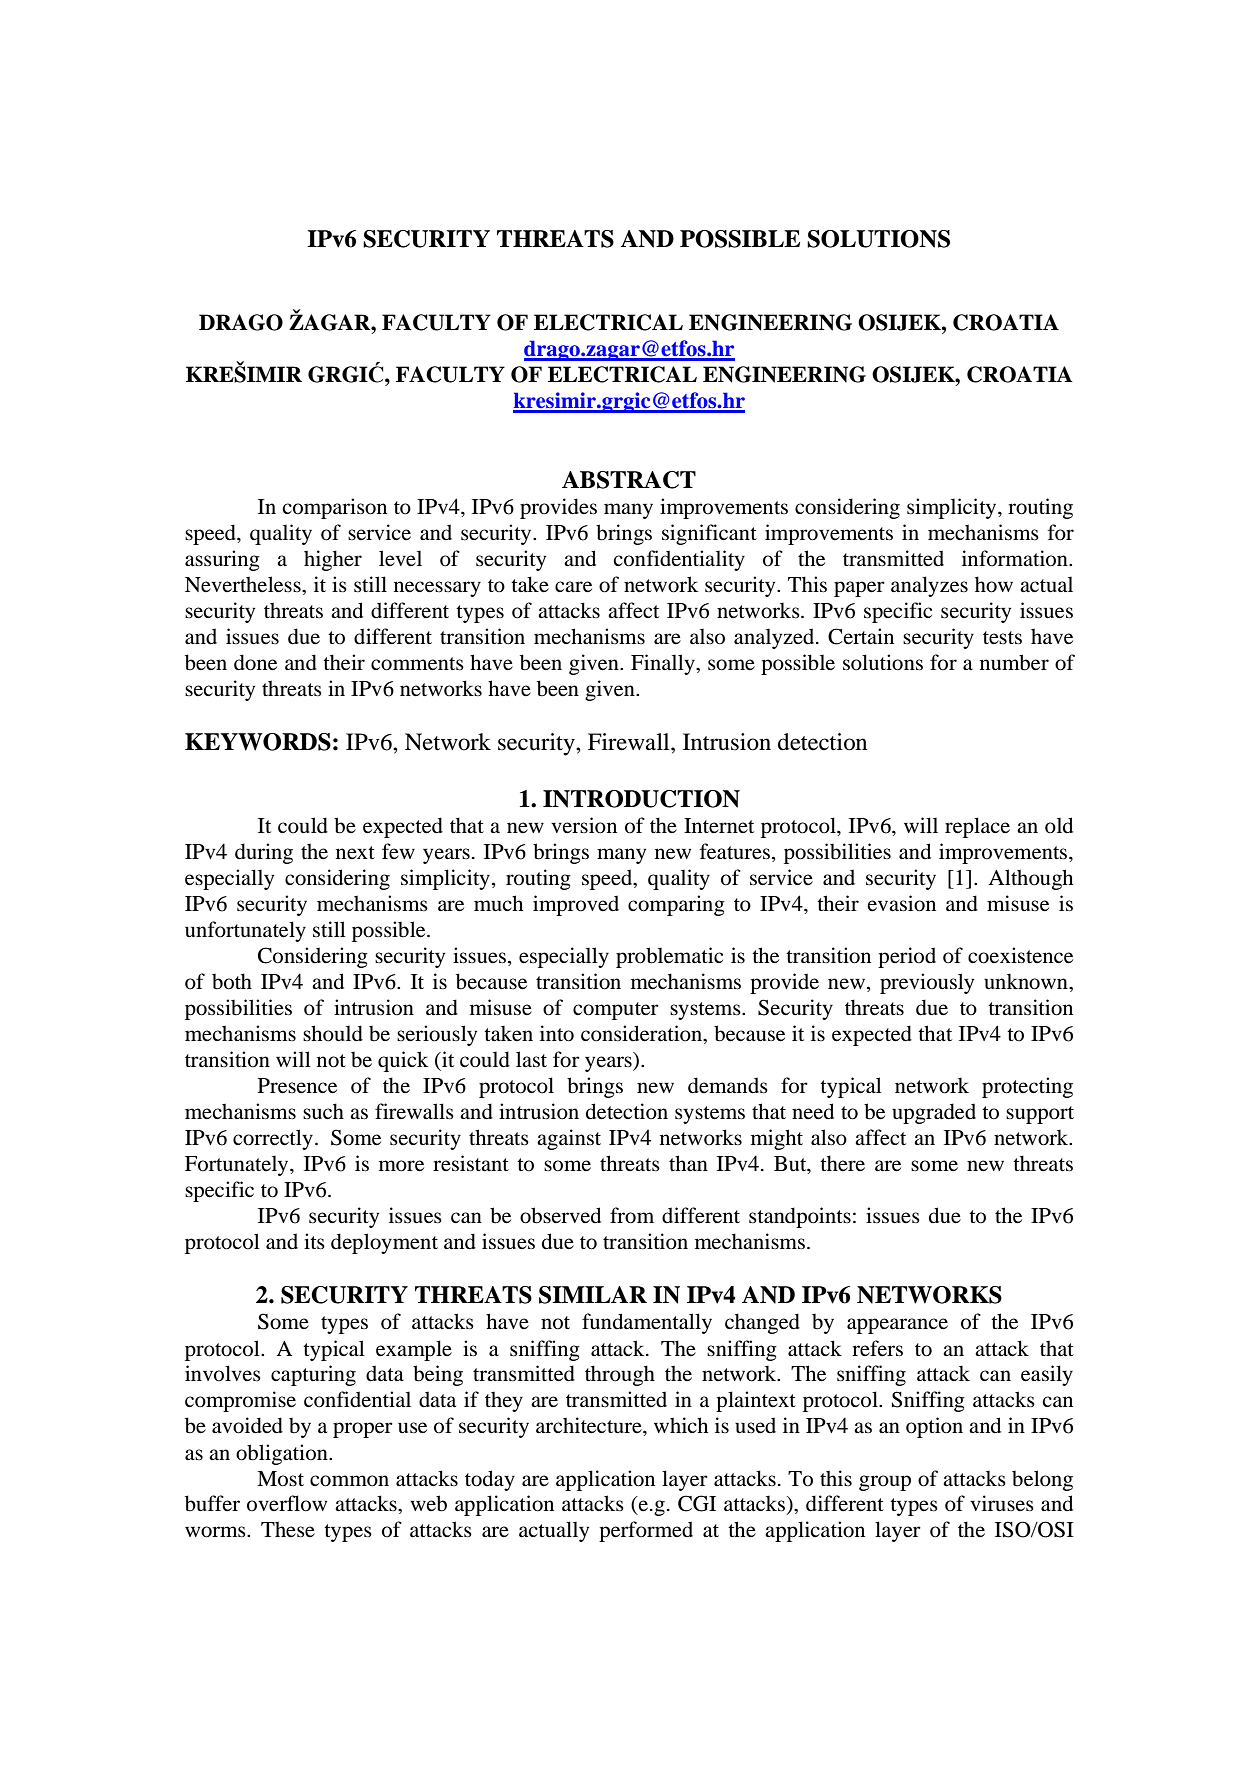 Image resolution: width=1258 pixels, height=1780 pixels. Describe the element at coordinates (1016, 558) in the page. I see `information` at that location.
